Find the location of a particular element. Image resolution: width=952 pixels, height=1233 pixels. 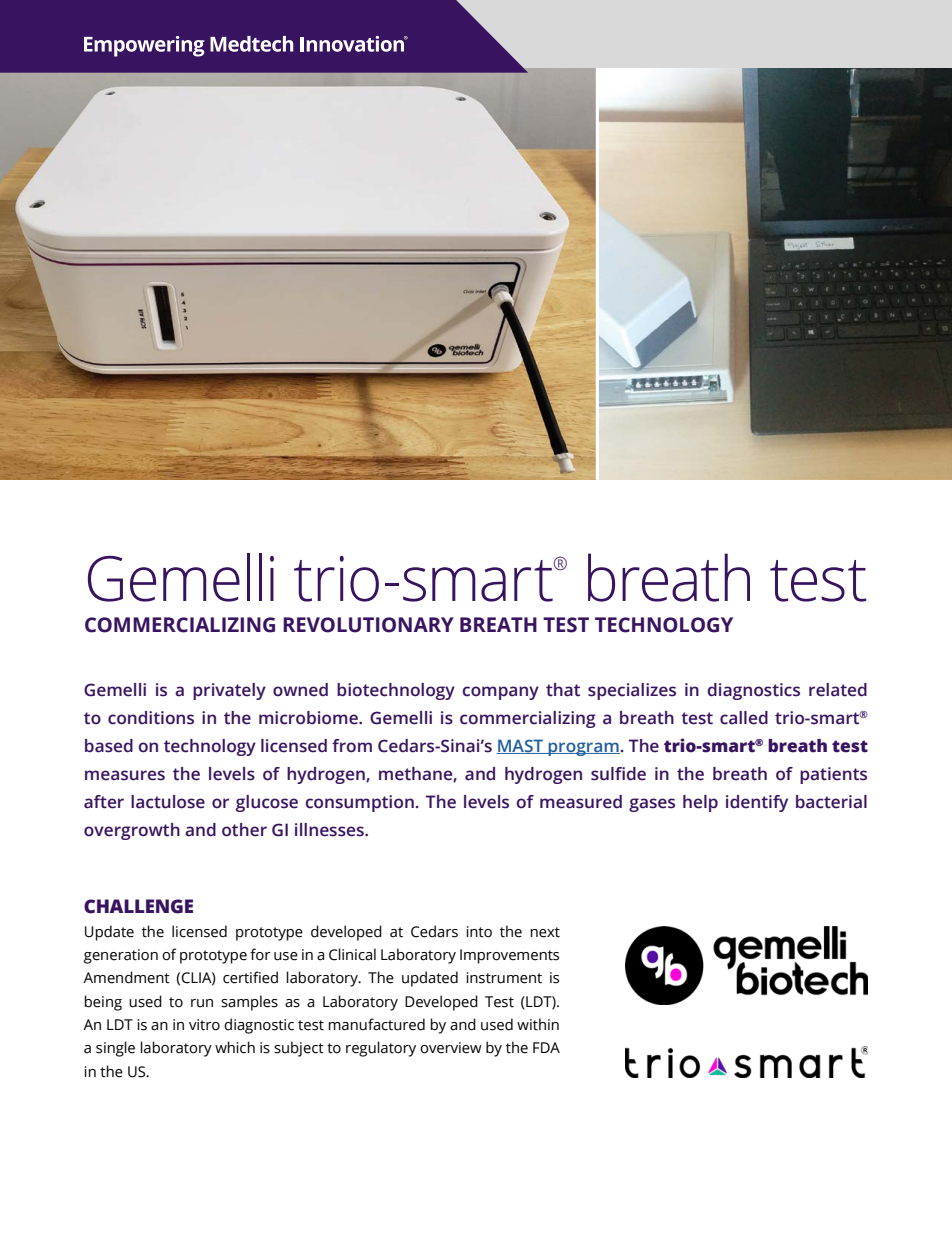

related is located at coordinates (838, 690).
